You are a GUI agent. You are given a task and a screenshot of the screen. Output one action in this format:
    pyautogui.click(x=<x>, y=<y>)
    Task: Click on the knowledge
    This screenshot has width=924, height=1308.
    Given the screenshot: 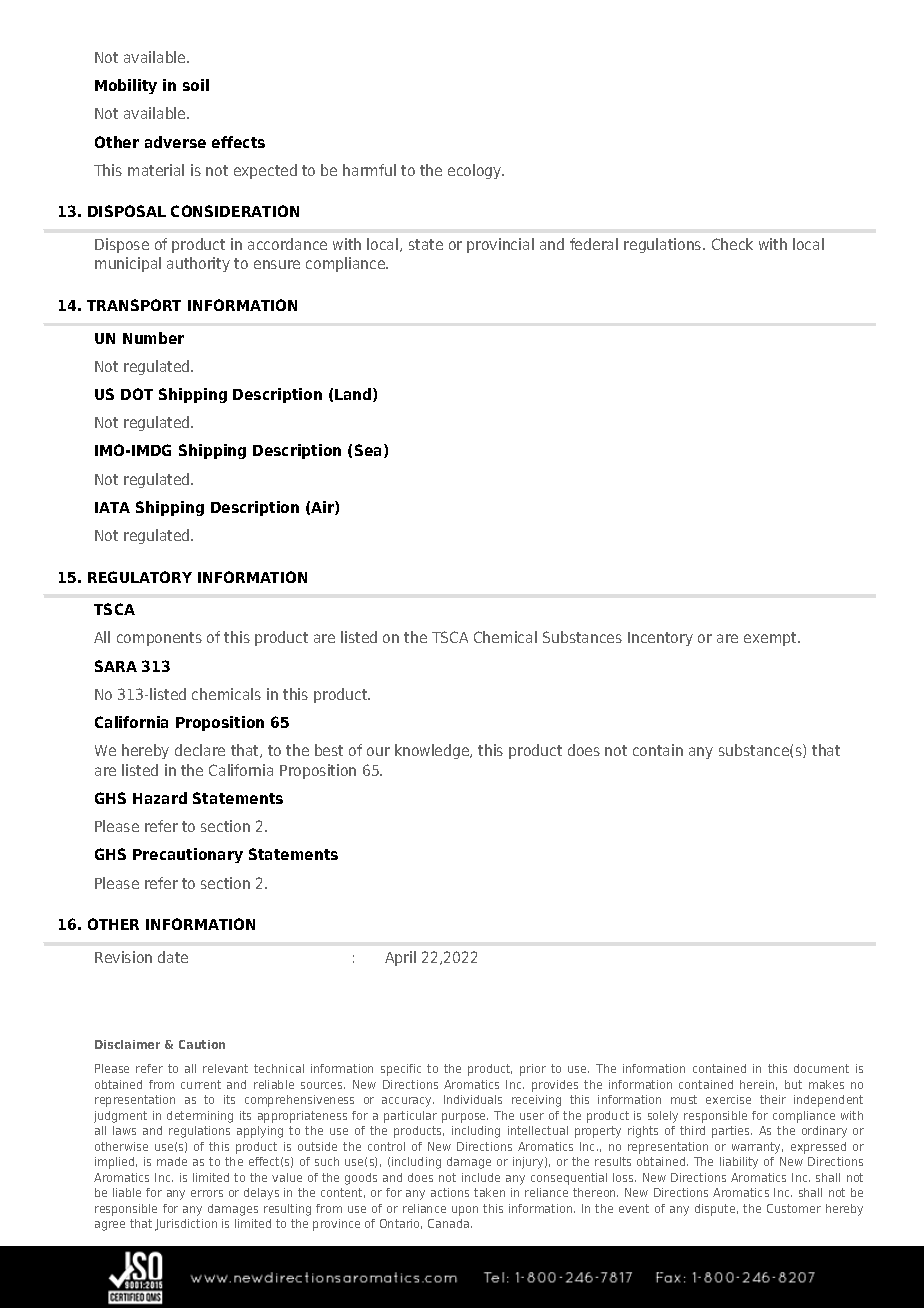 What is the action you would take?
    pyautogui.click(x=433, y=751)
